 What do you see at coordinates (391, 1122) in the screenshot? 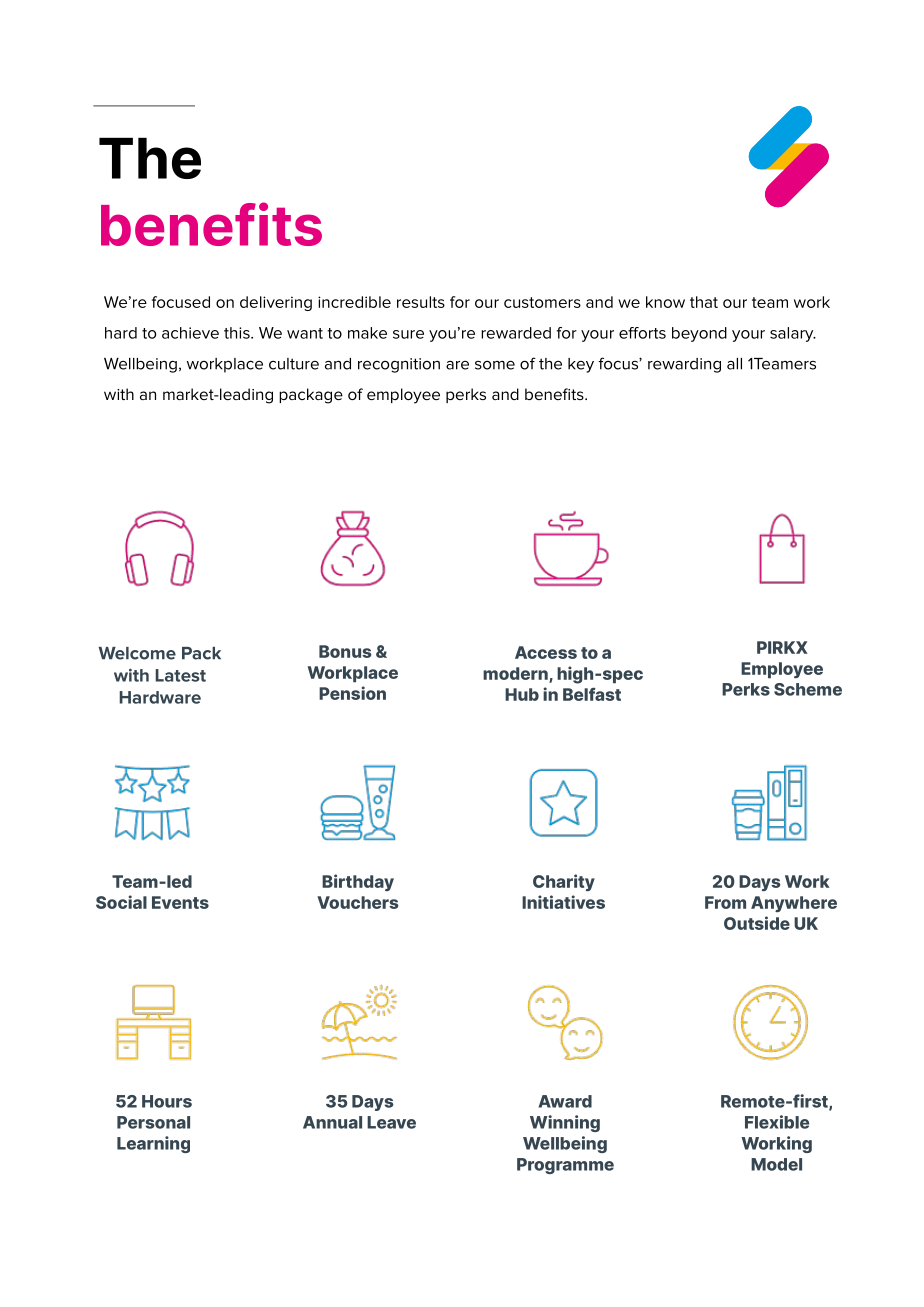
I see `Leave` at bounding box center [391, 1122].
